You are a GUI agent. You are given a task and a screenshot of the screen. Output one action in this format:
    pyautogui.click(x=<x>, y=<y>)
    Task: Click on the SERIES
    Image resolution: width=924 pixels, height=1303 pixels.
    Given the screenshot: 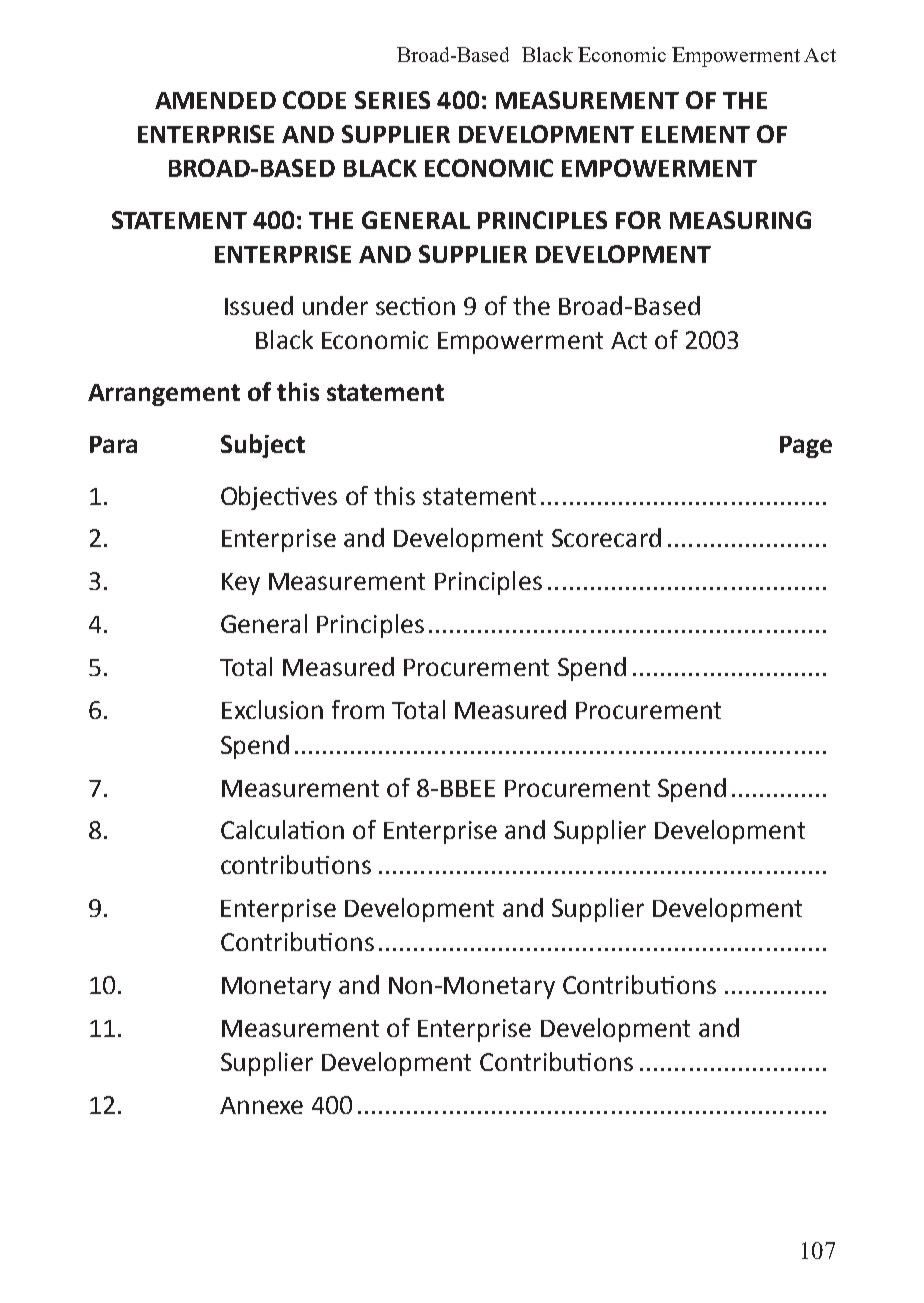 What is the action you would take?
    pyautogui.click(x=392, y=100)
